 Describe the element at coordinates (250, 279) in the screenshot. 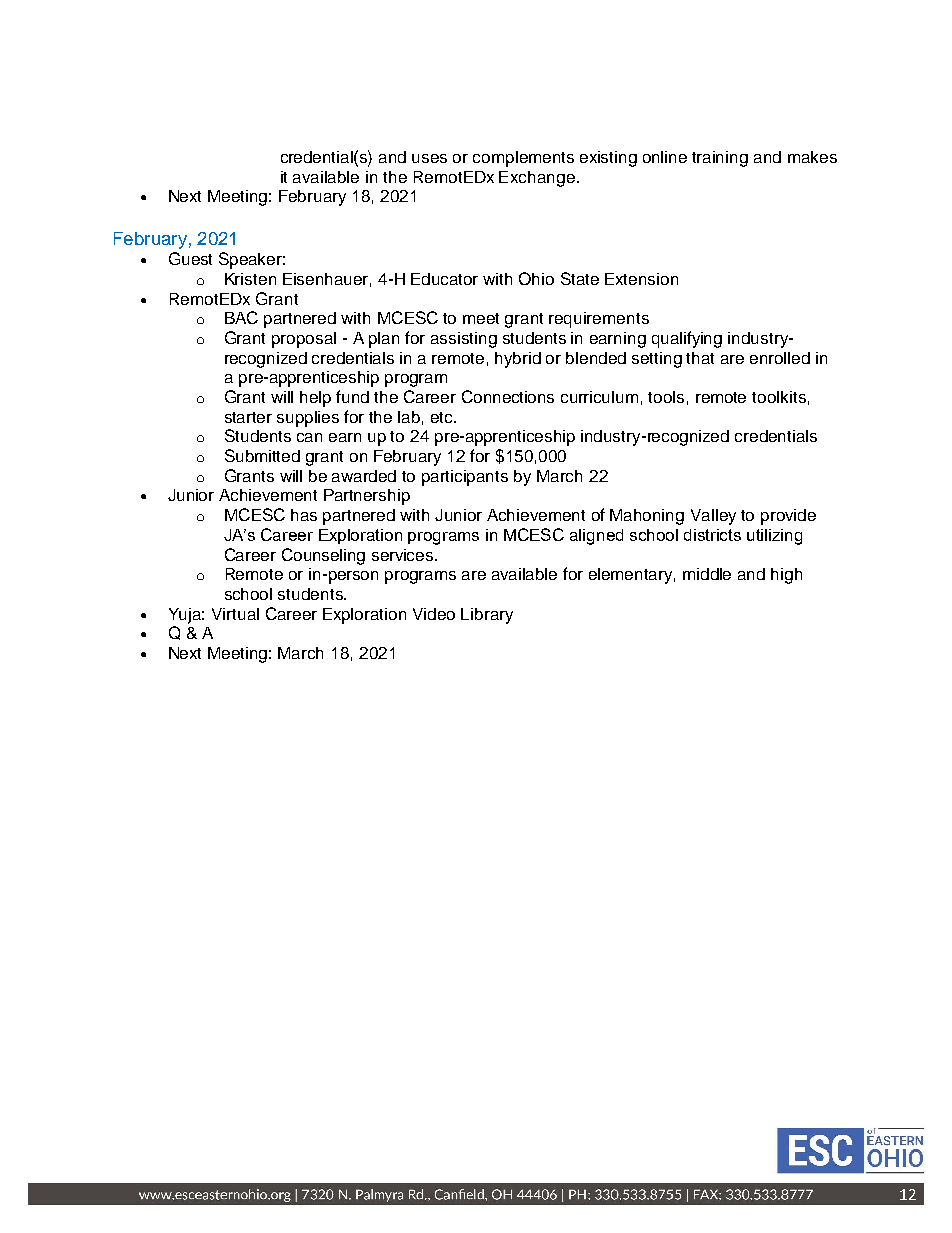

I see `Kristen` at that location.
